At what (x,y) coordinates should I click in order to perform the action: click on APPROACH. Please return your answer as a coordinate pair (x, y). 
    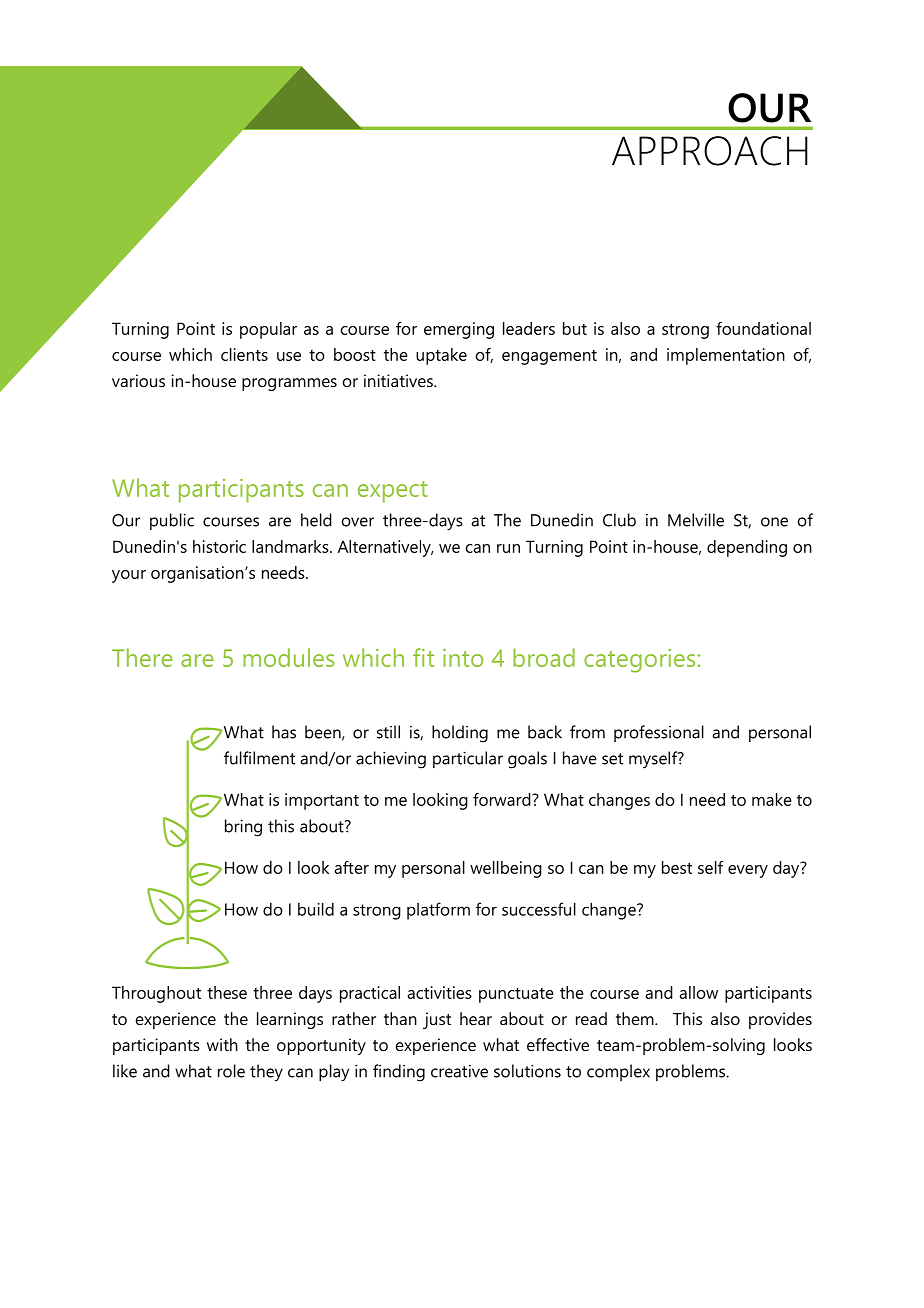
    Looking at the image, I should click on (710, 151).
